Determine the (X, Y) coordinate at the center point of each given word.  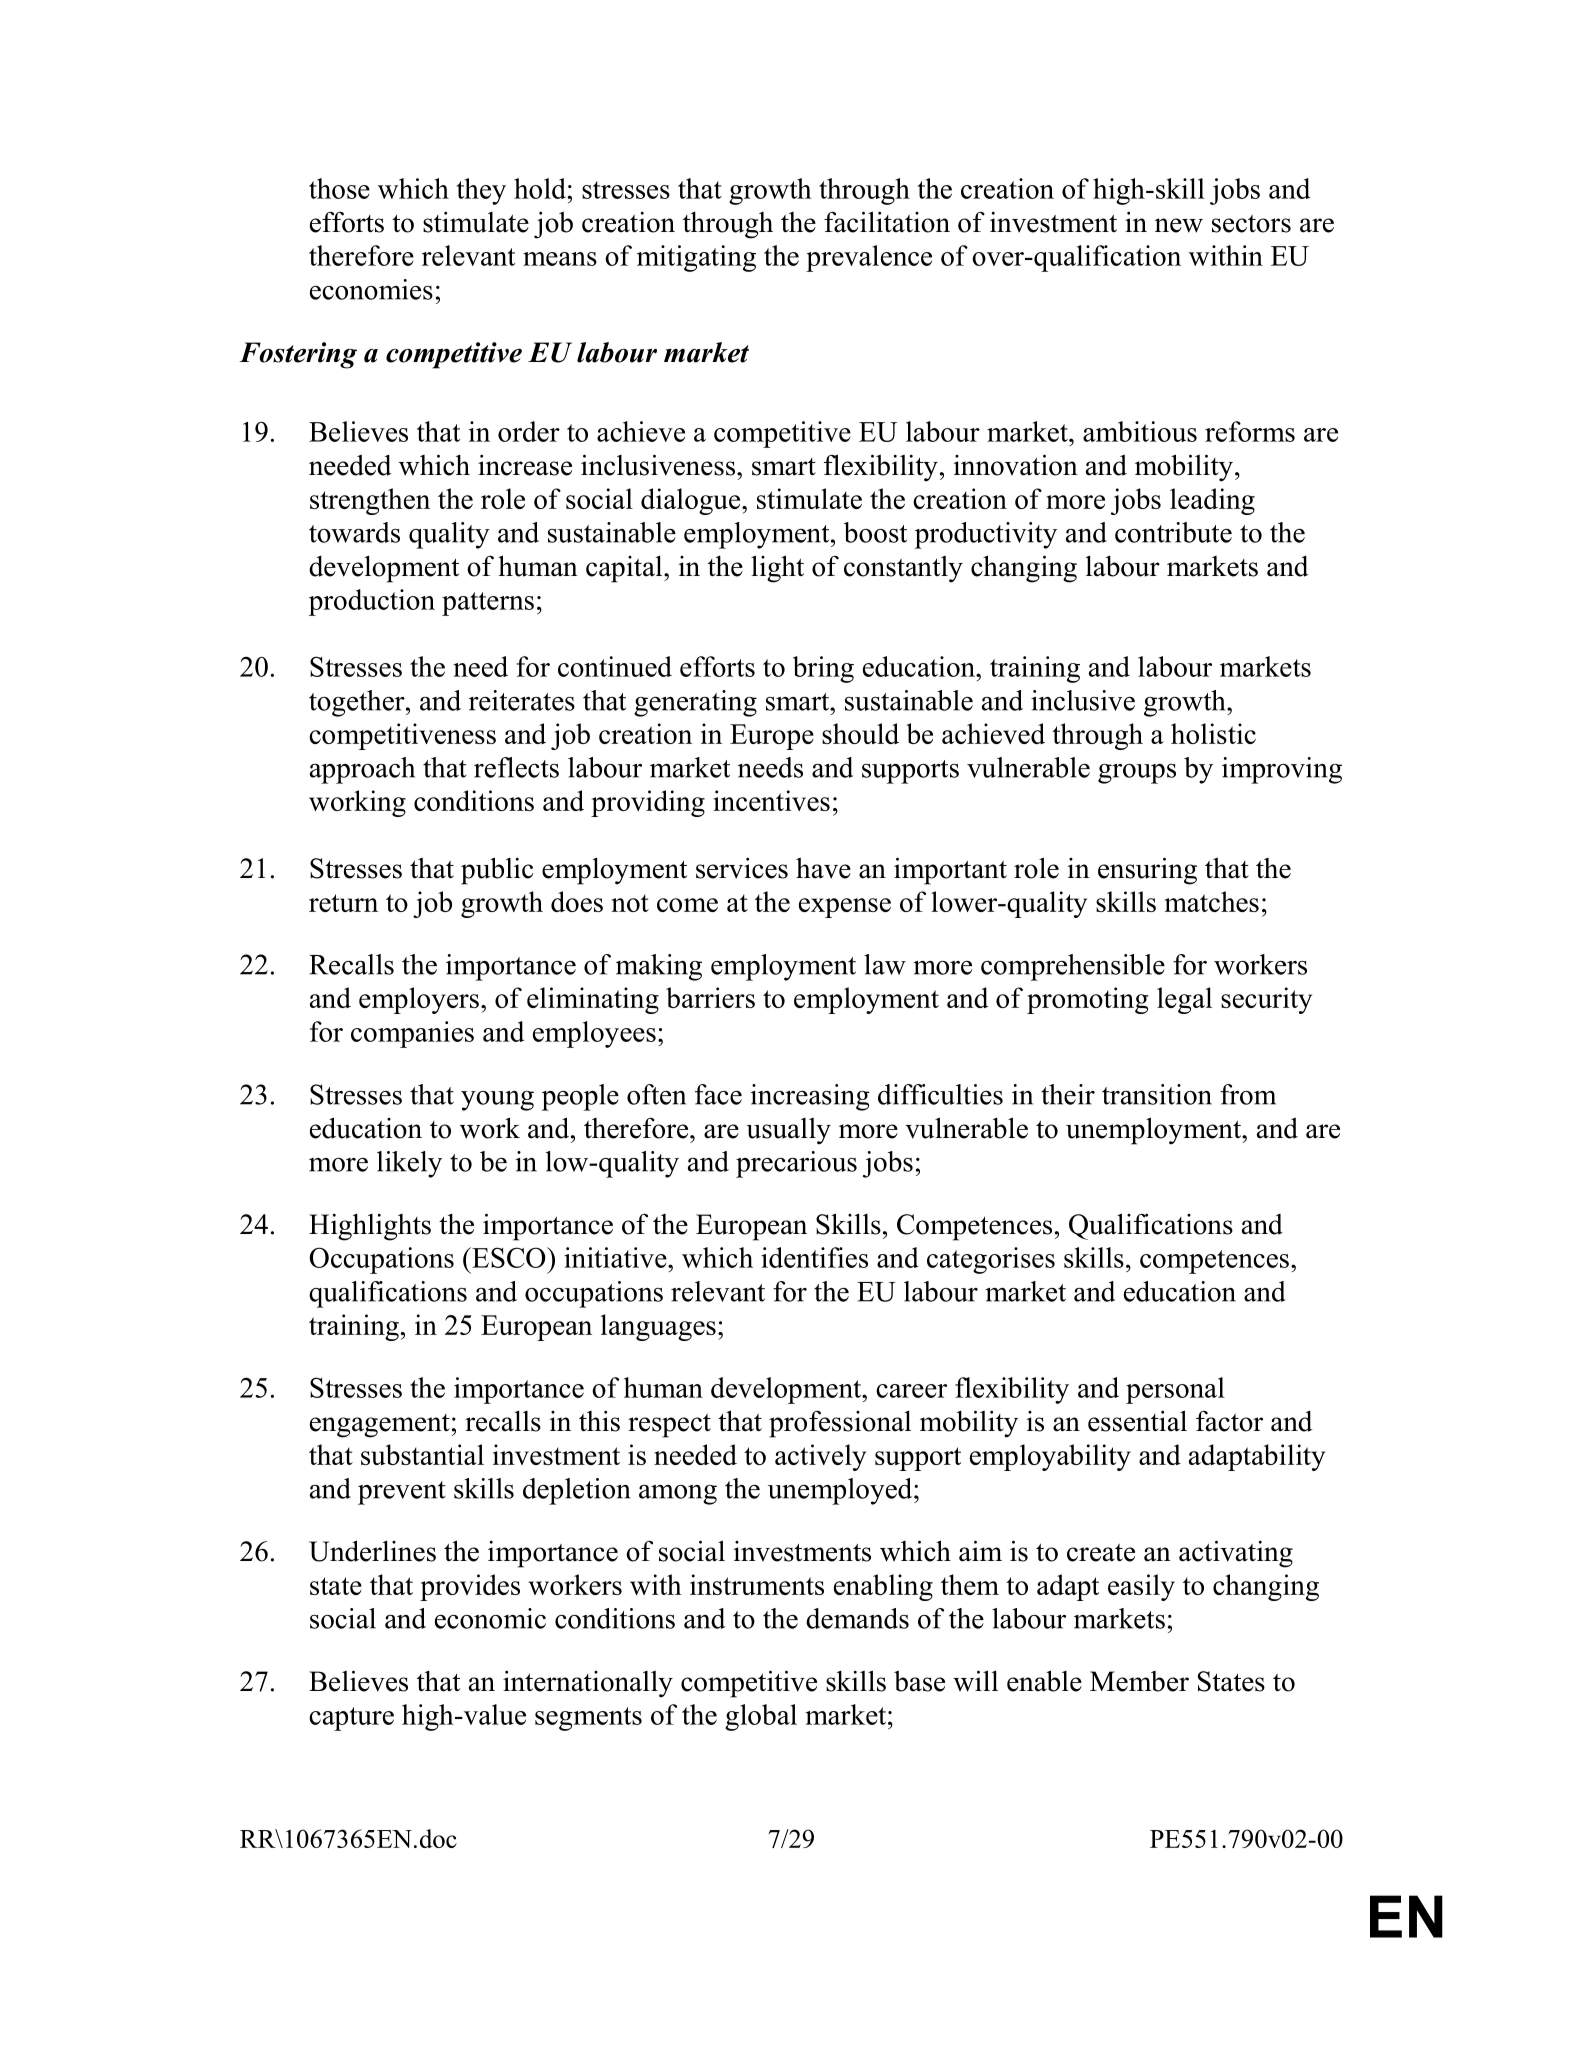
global (761, 1717)
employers (419, 1000)
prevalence (869, 258)
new (1179, 225)
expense (845, 908)
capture (351, 1719)
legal (1184, 1000)
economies (371, 289)
